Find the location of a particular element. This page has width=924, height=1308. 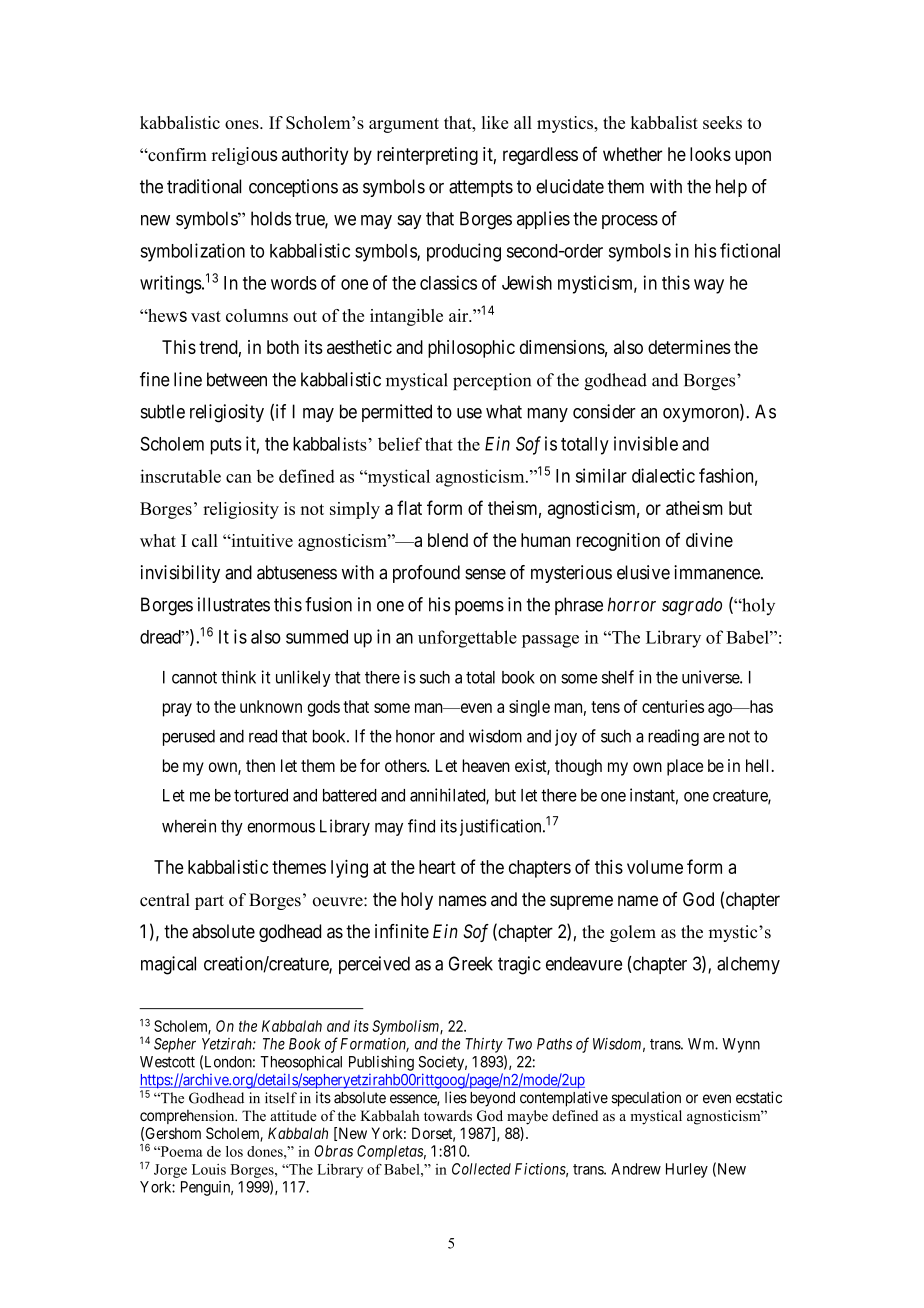

Hurley is located at coordinates (687, 1170).
